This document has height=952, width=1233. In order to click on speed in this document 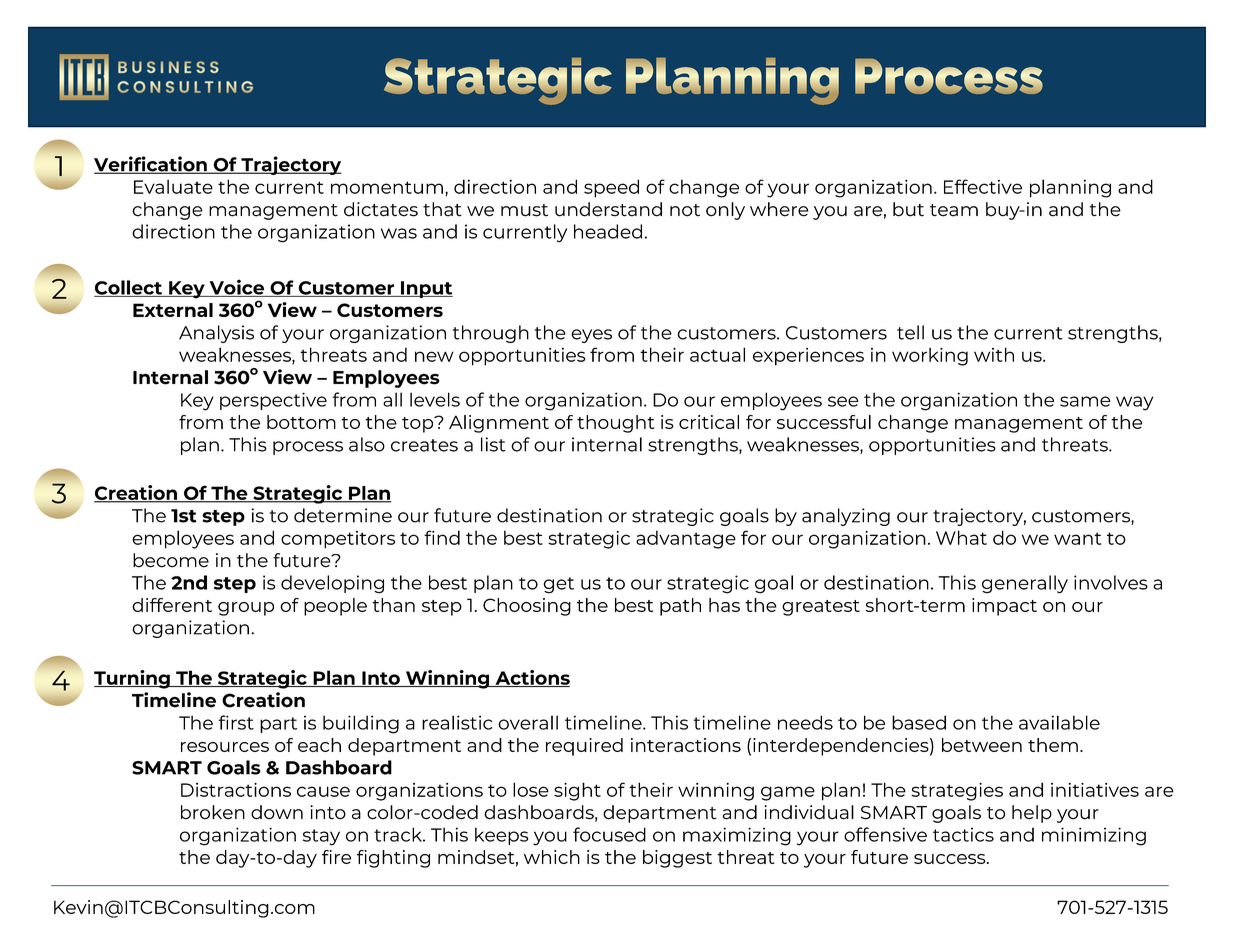, I will do `click(611, 188)`.
